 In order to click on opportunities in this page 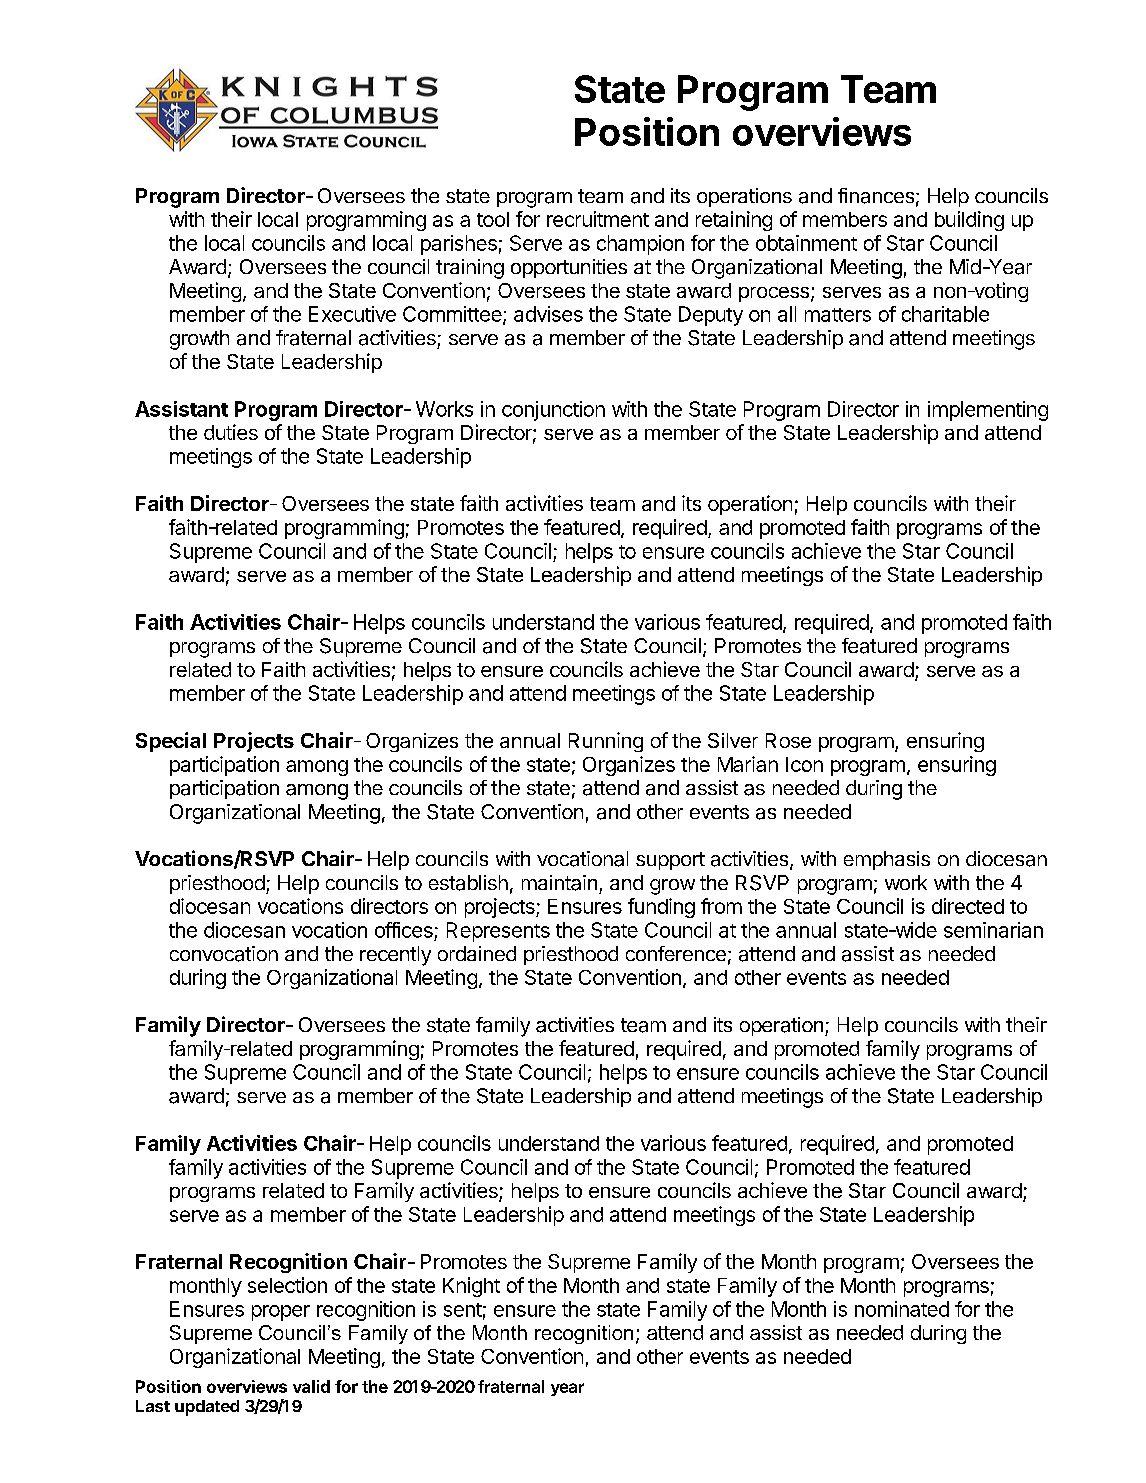, I will do `click(569, 268)`.
